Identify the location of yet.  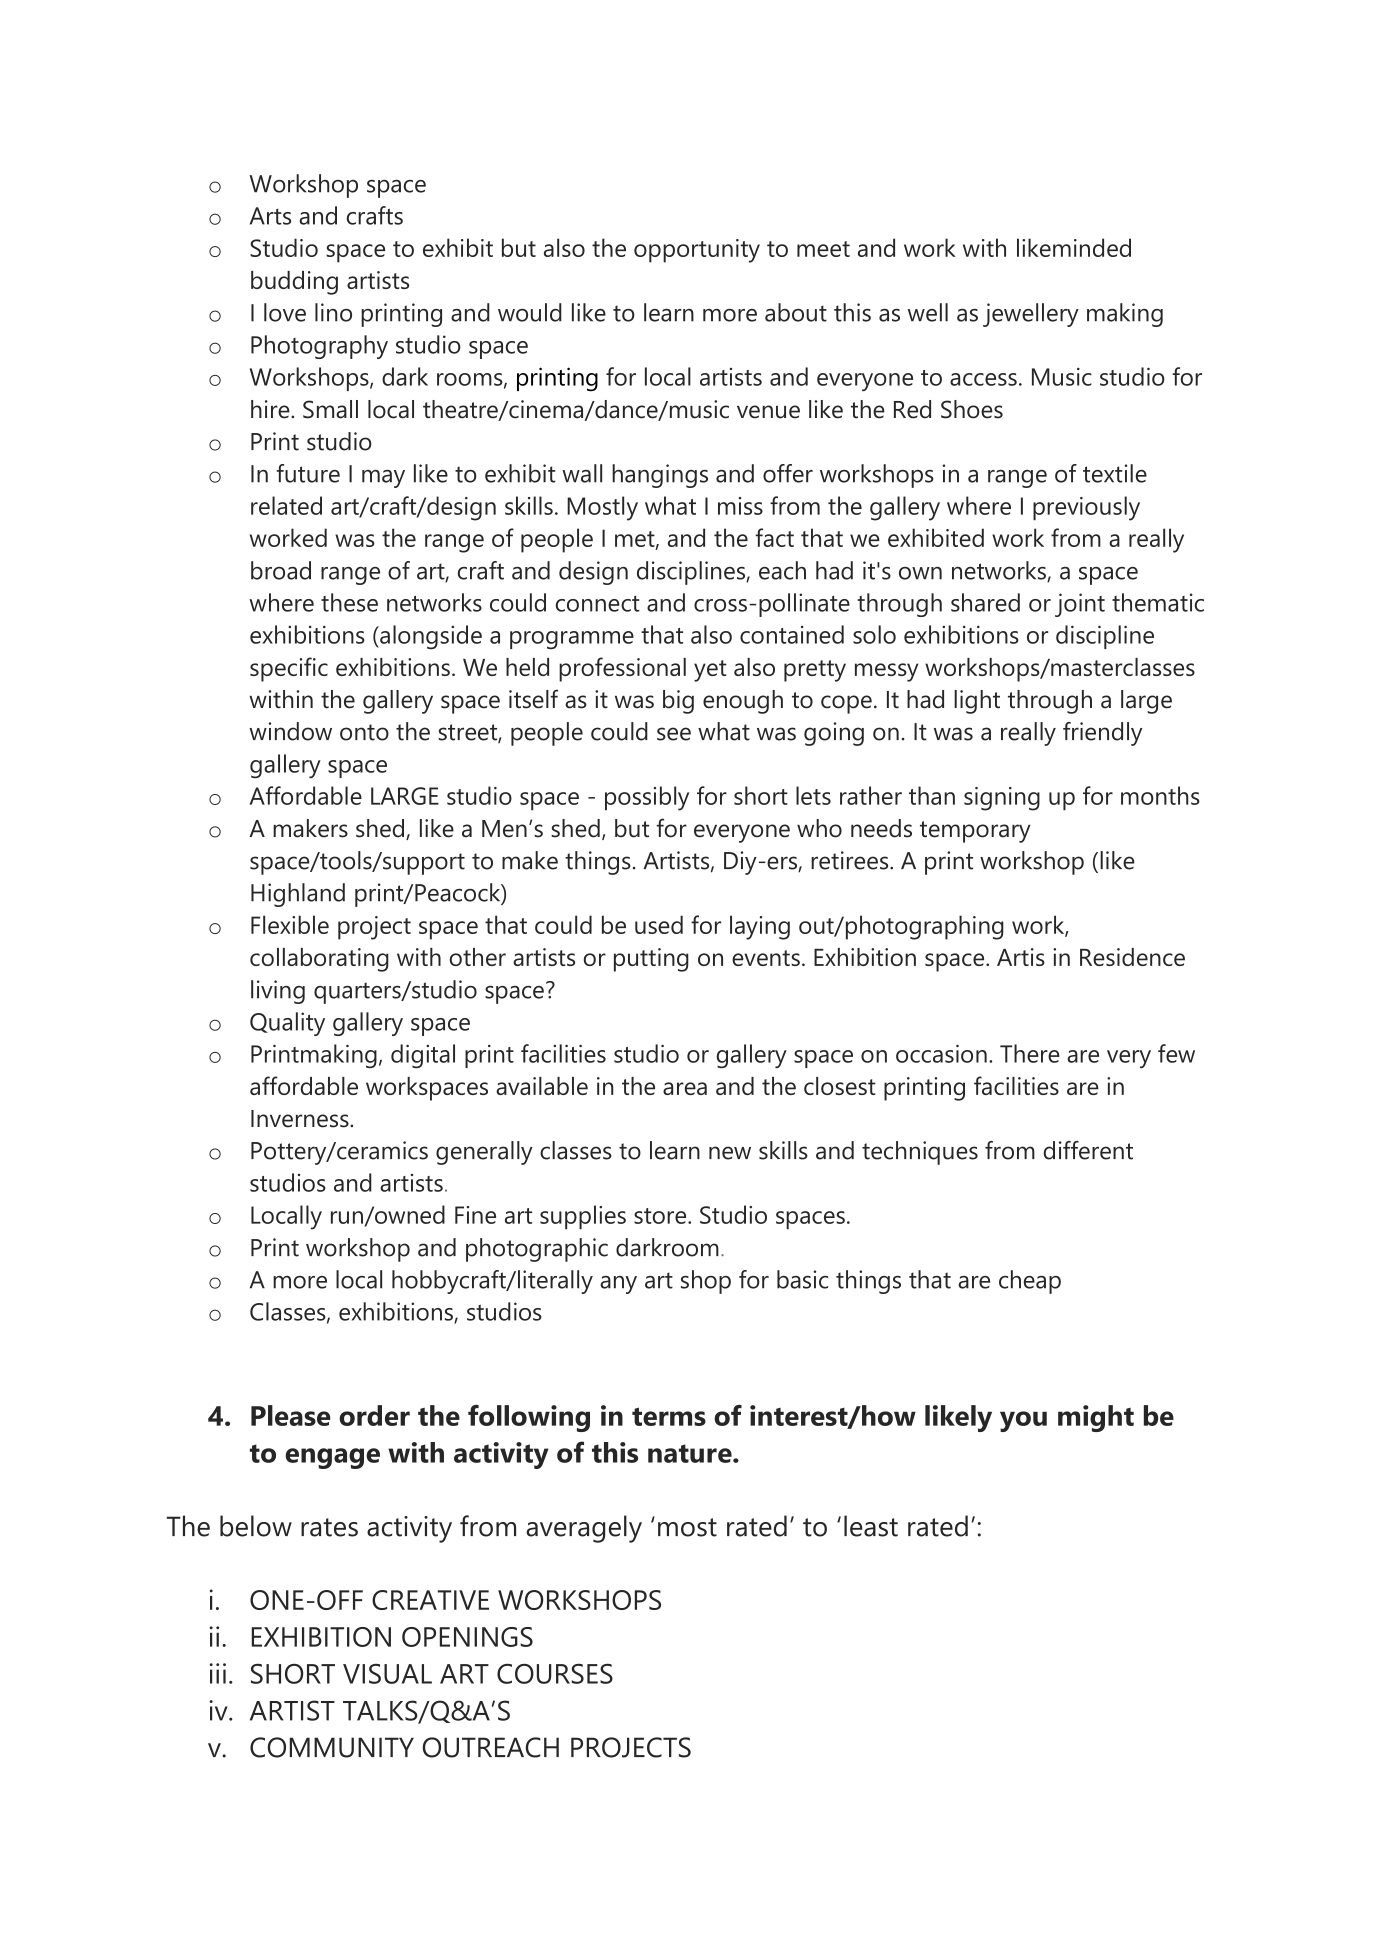
(710, 671).
